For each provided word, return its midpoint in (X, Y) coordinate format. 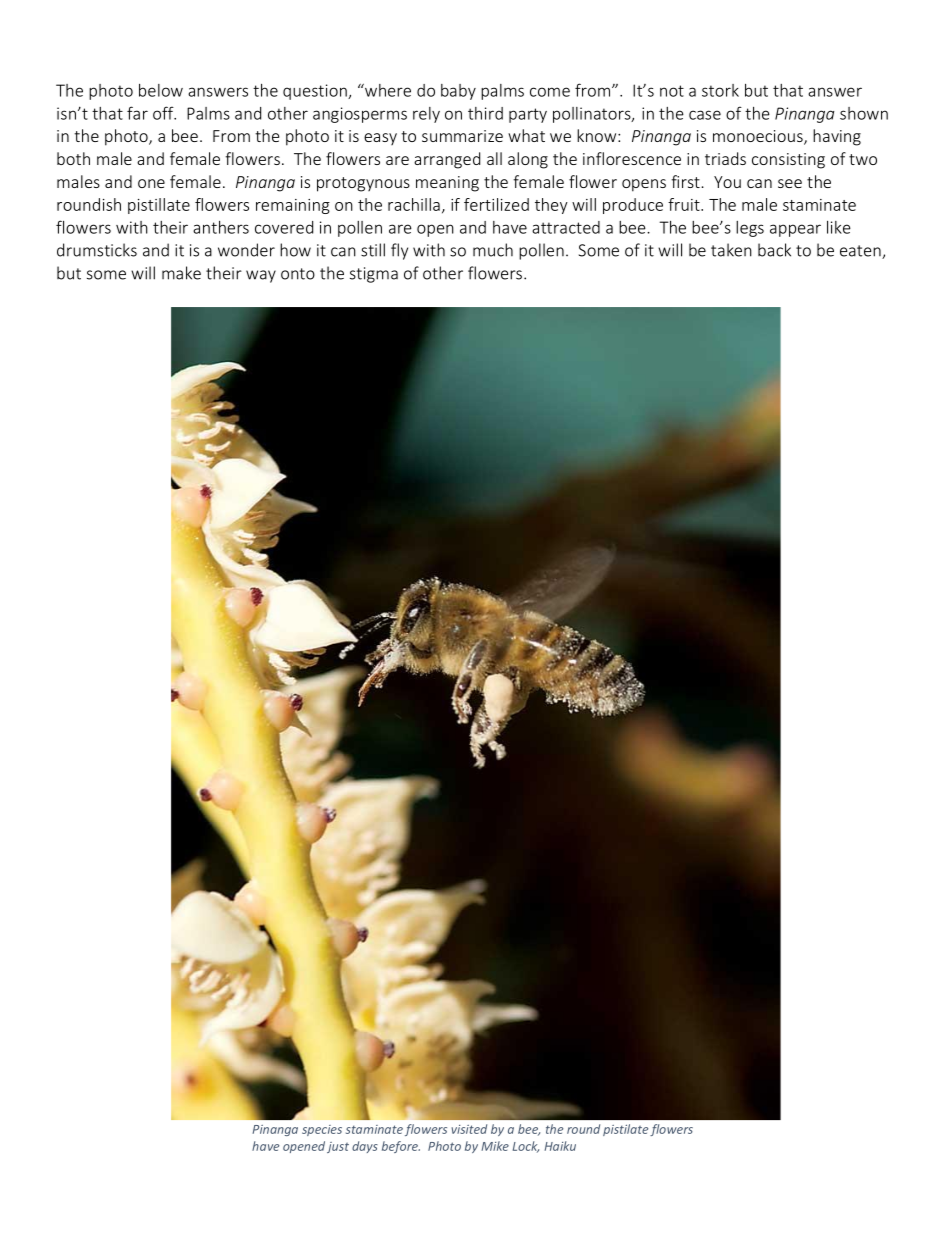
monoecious (759, 137)
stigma (374, 275)
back (774, 250)
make (181, 273)
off (164, 113)
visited (469, 1129)
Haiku (560, 1146)
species (322, 1130)
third (485, 113)
